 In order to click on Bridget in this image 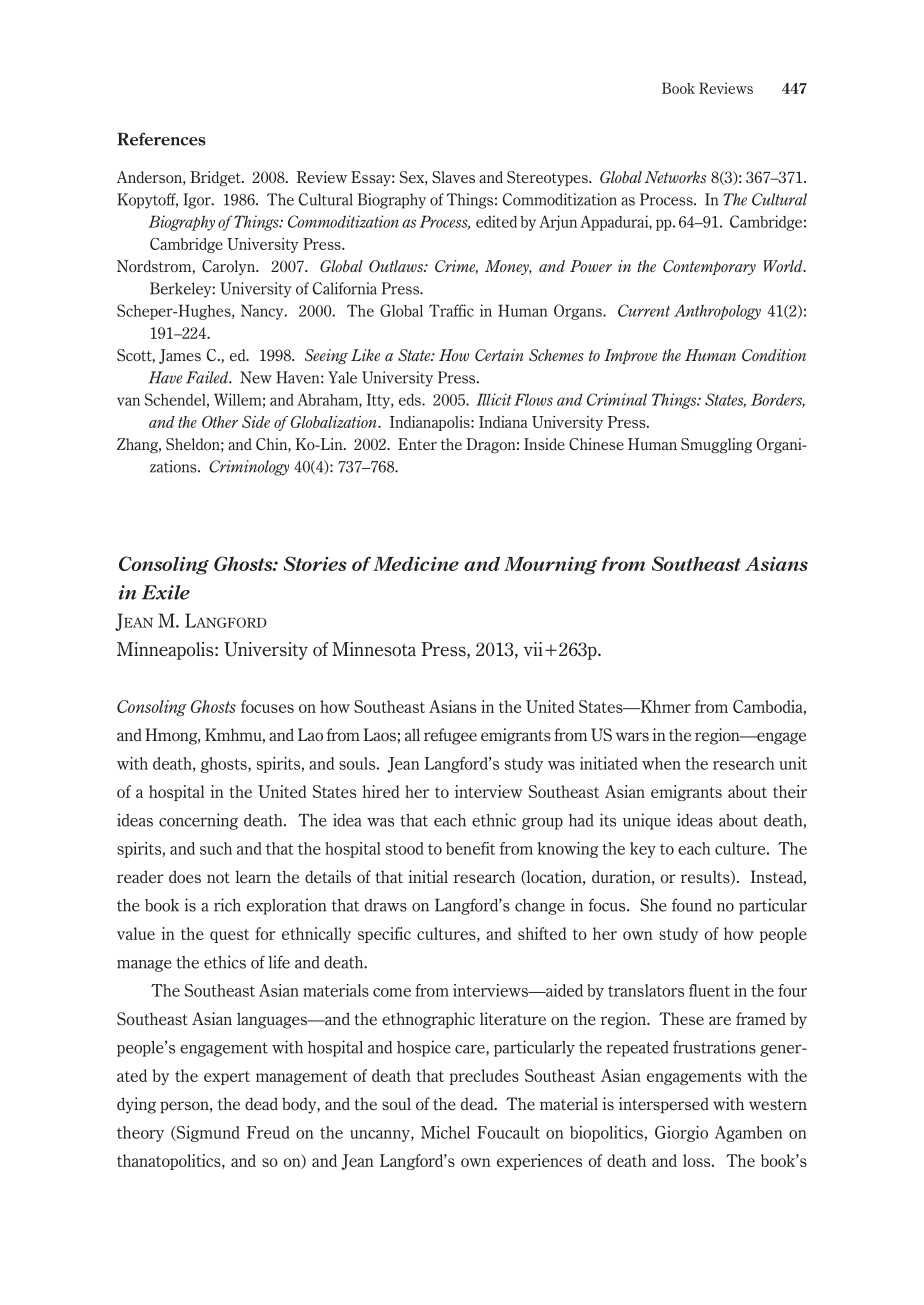, I will do `click(216, 178)`.
